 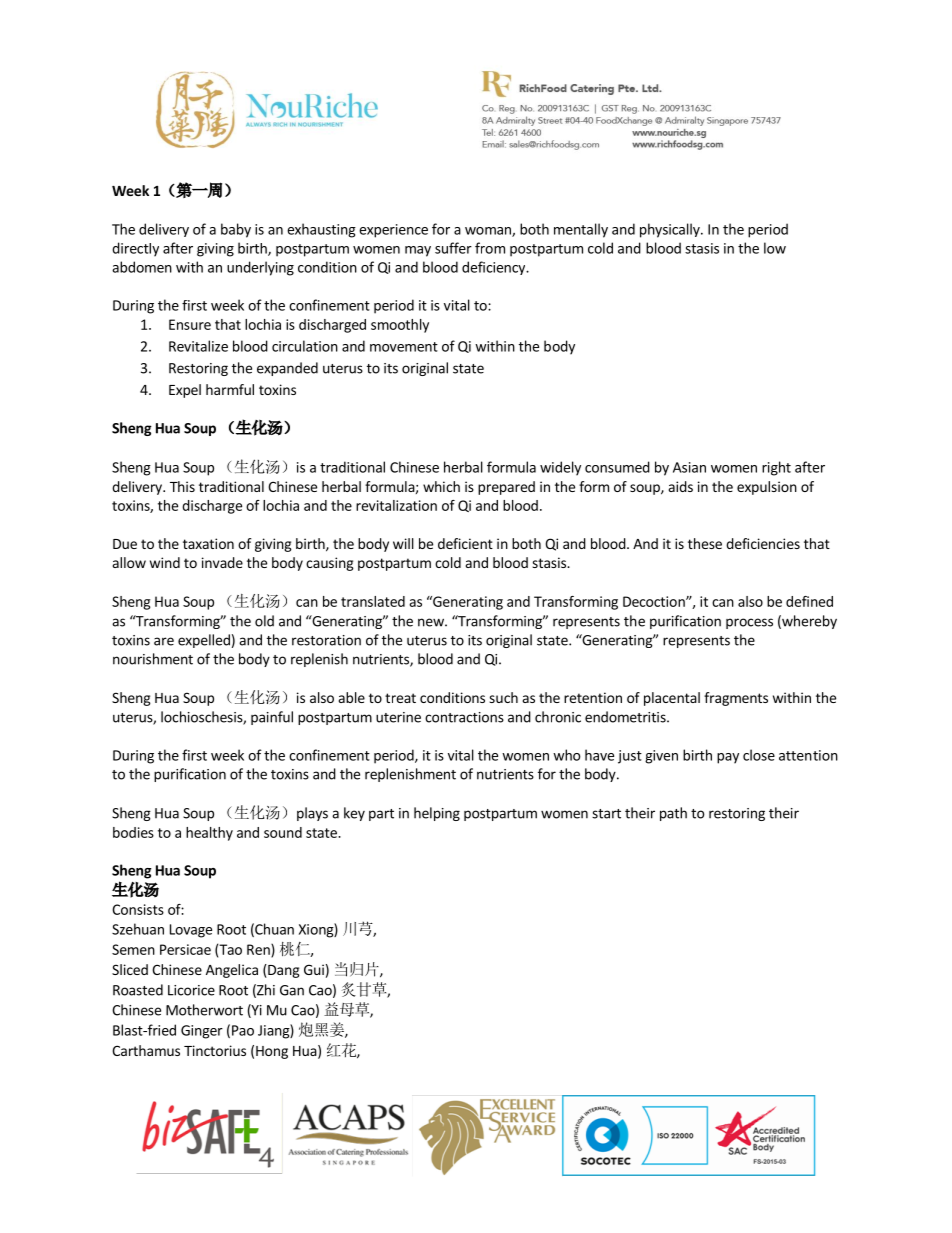 I want to click on these, so click(x=705, y=543).
